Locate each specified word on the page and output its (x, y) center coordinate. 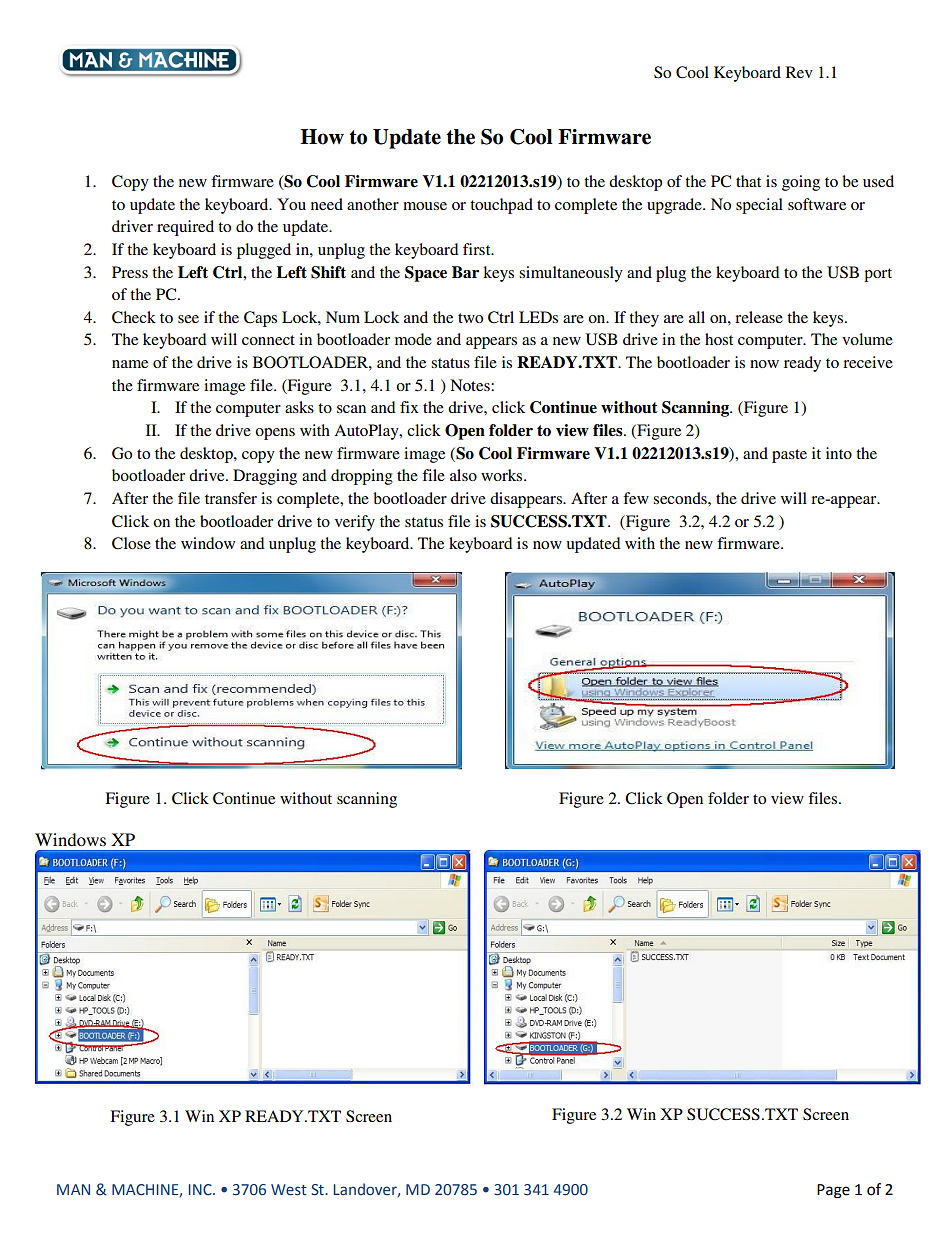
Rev (799, 72)
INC (201, 1189)
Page (833, 1191)
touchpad (501, 206)
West (289, 1190)
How (322, 137)
